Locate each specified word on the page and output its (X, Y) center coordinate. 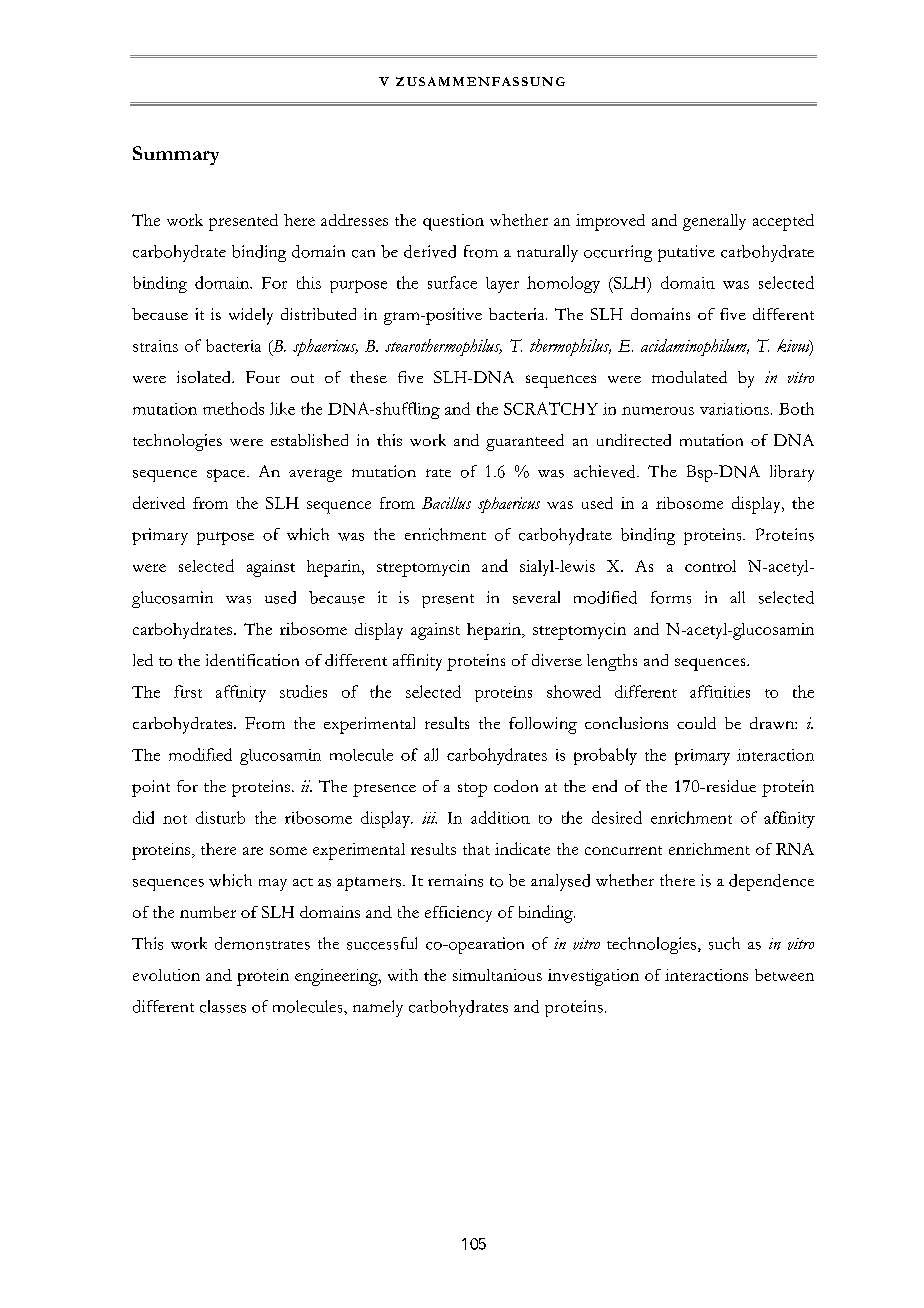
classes (223, 1006)
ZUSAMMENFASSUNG (480, 81)
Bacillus (446, 503)
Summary (176, 155)
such (724, 943)
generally (714, 222)
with (403, 975)
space (227, 475)
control (710, 566)
